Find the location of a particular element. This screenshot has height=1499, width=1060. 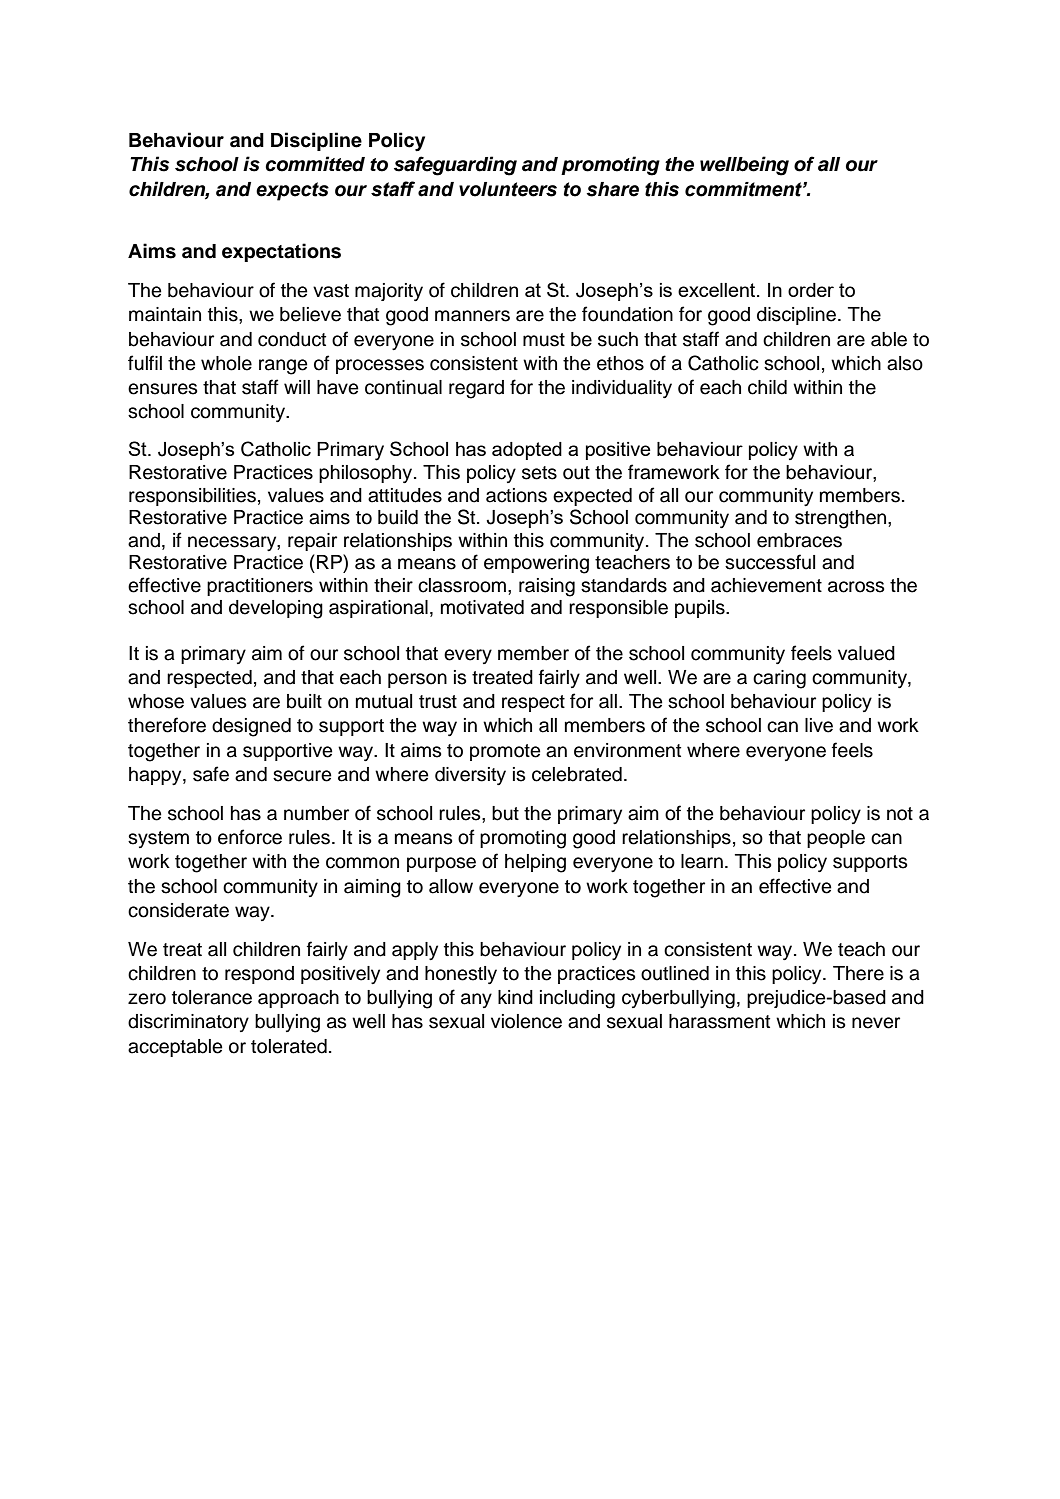

promote is located at coordinates (505, 752).
